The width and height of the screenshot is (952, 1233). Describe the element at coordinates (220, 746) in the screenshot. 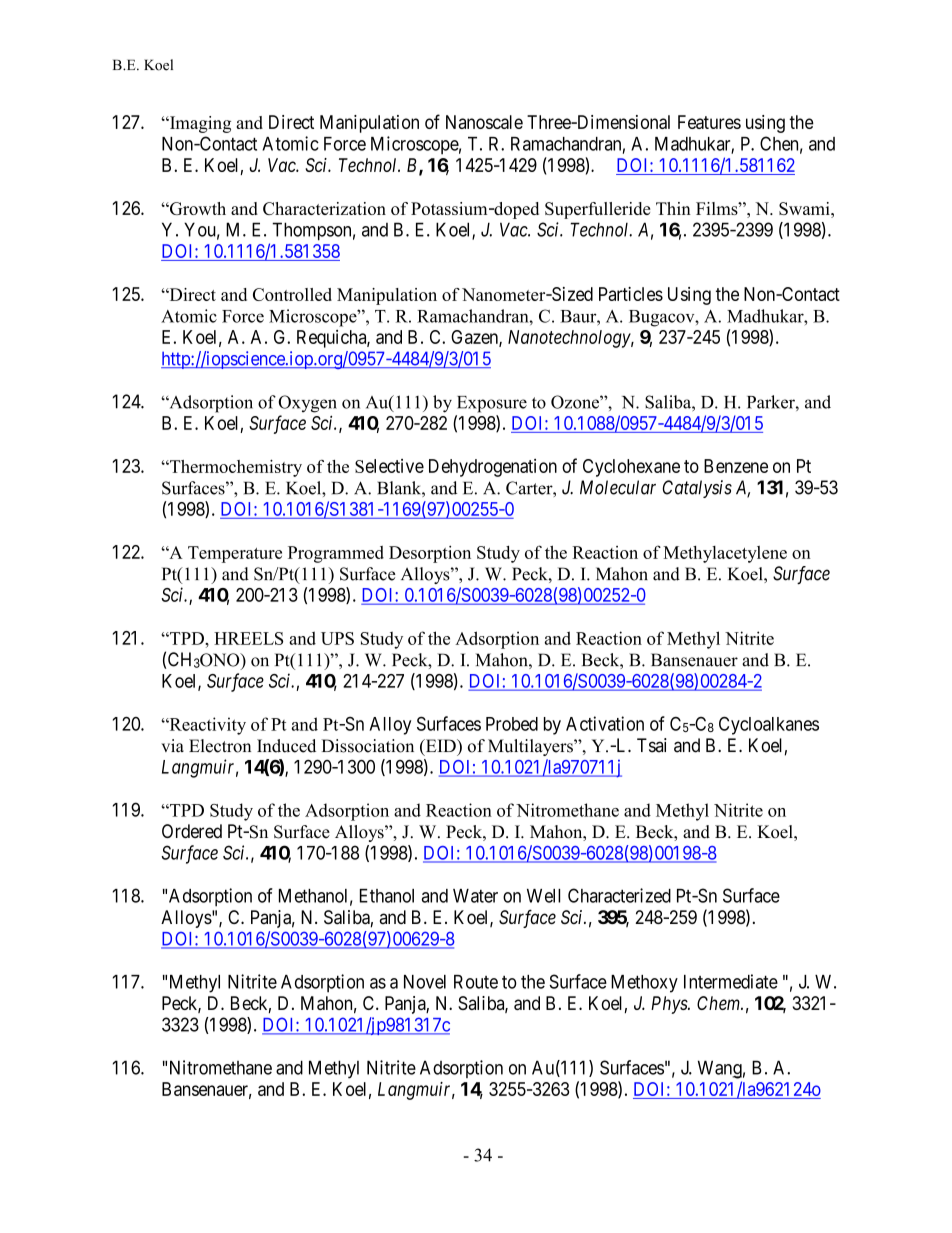

I see `Electron` at that location.
